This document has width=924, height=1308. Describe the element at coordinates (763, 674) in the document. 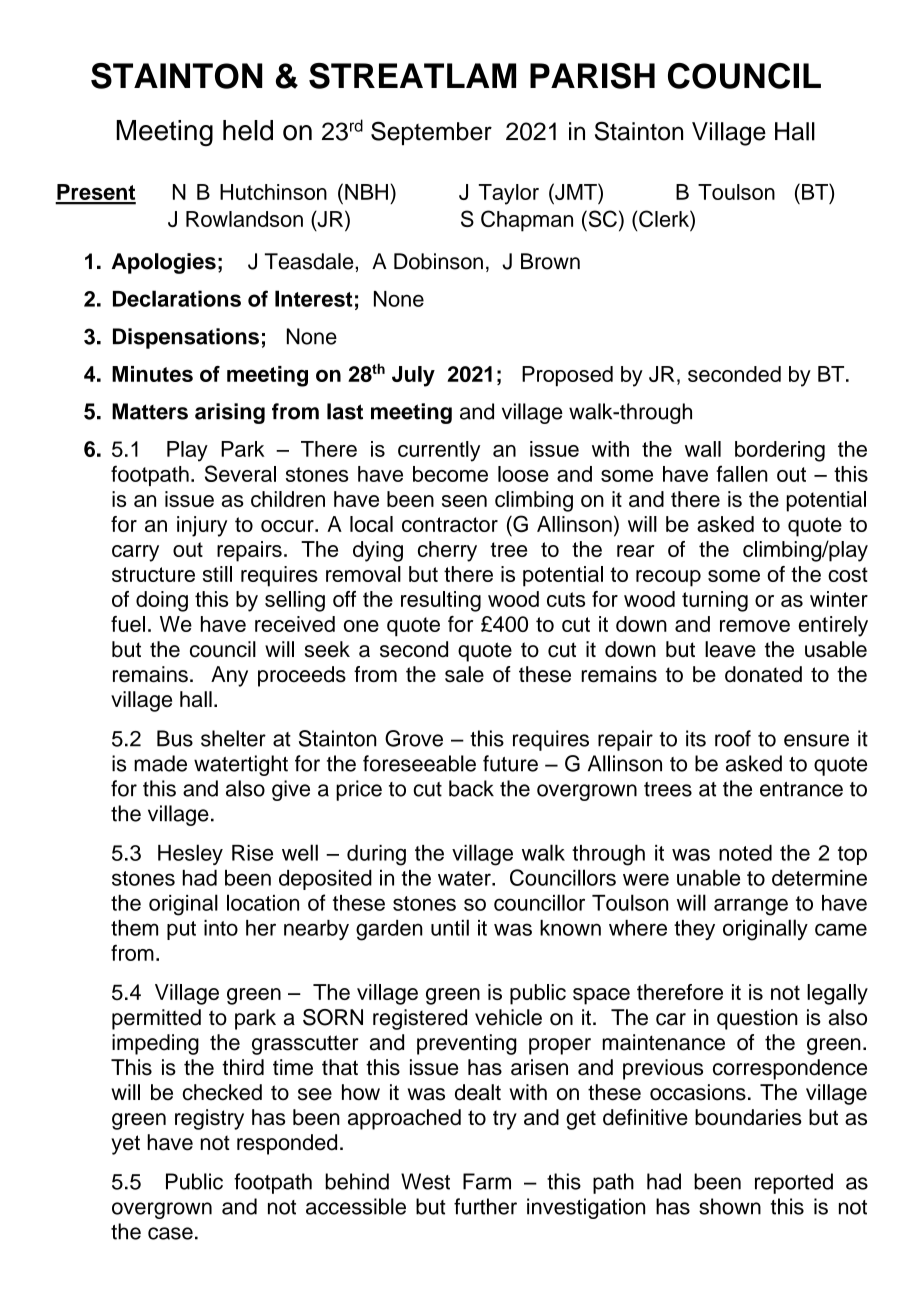

I see `donated` at that location.
